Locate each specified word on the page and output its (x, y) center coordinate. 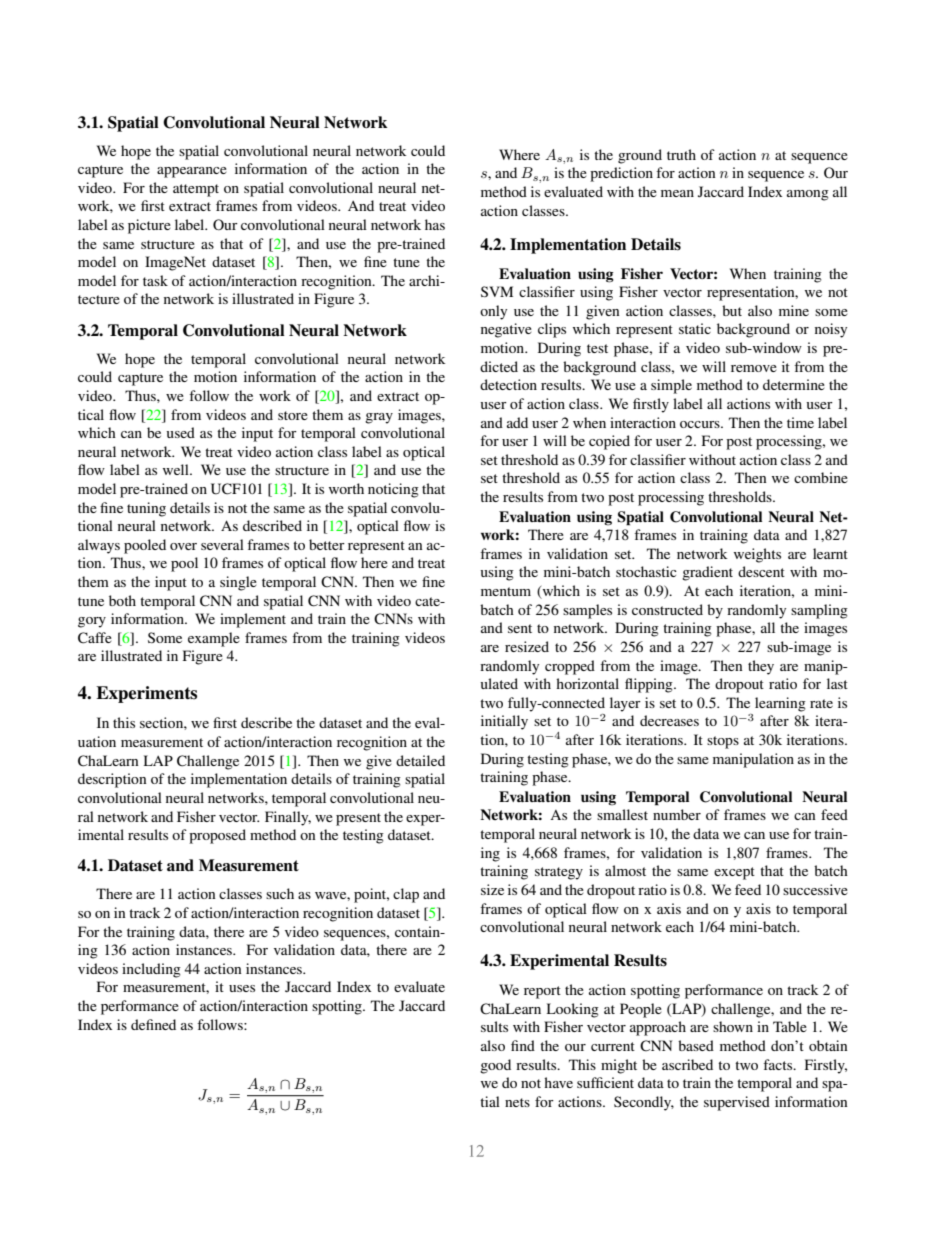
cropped (570, 667)
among (808, 195)
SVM (497, 291)
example (214, 639)
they (761, 667)
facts (779, 1064)
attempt (196, 190)
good (495, 1066)
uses (242, 988)
